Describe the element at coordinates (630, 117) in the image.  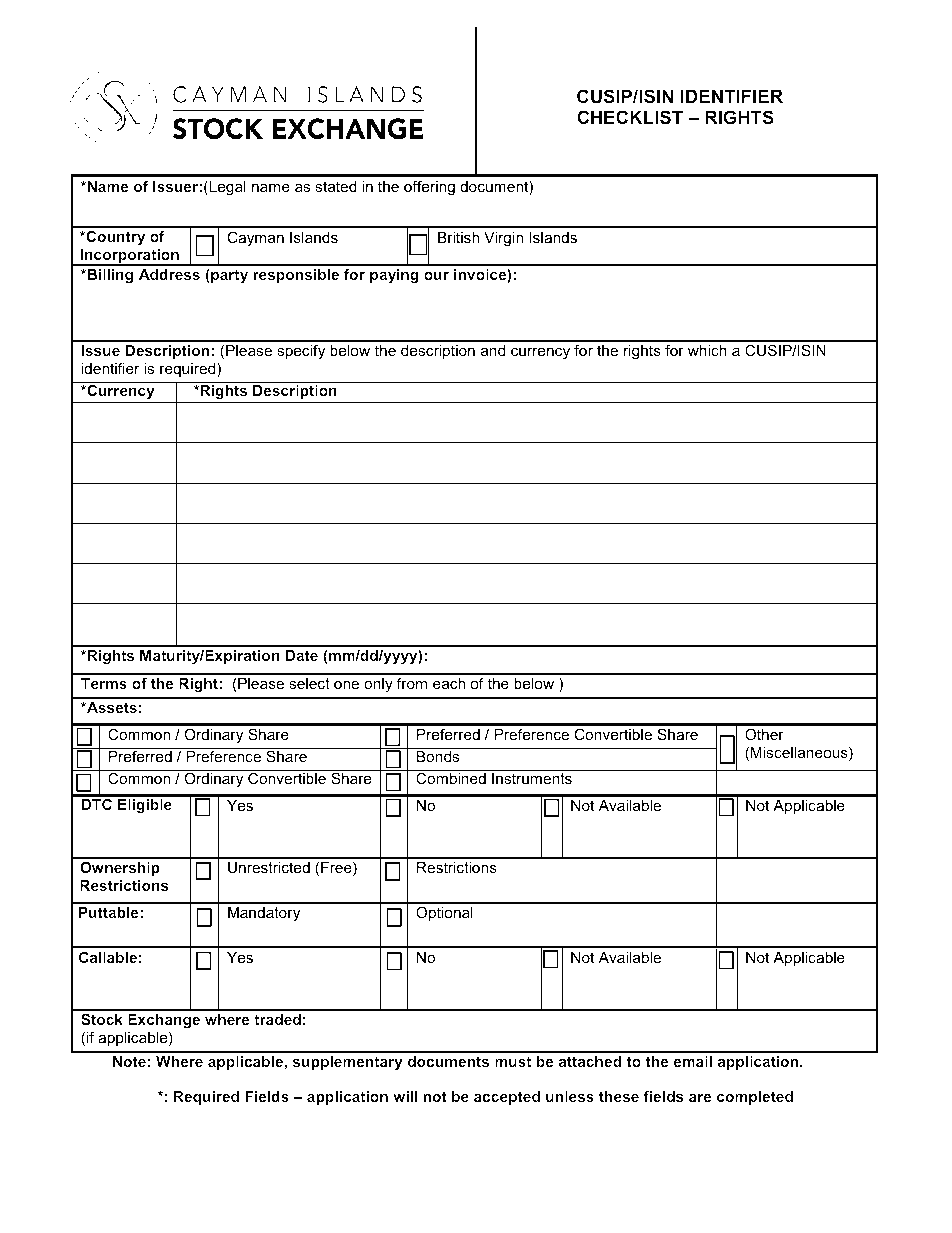
I see `CHECKLIST` at that location.
